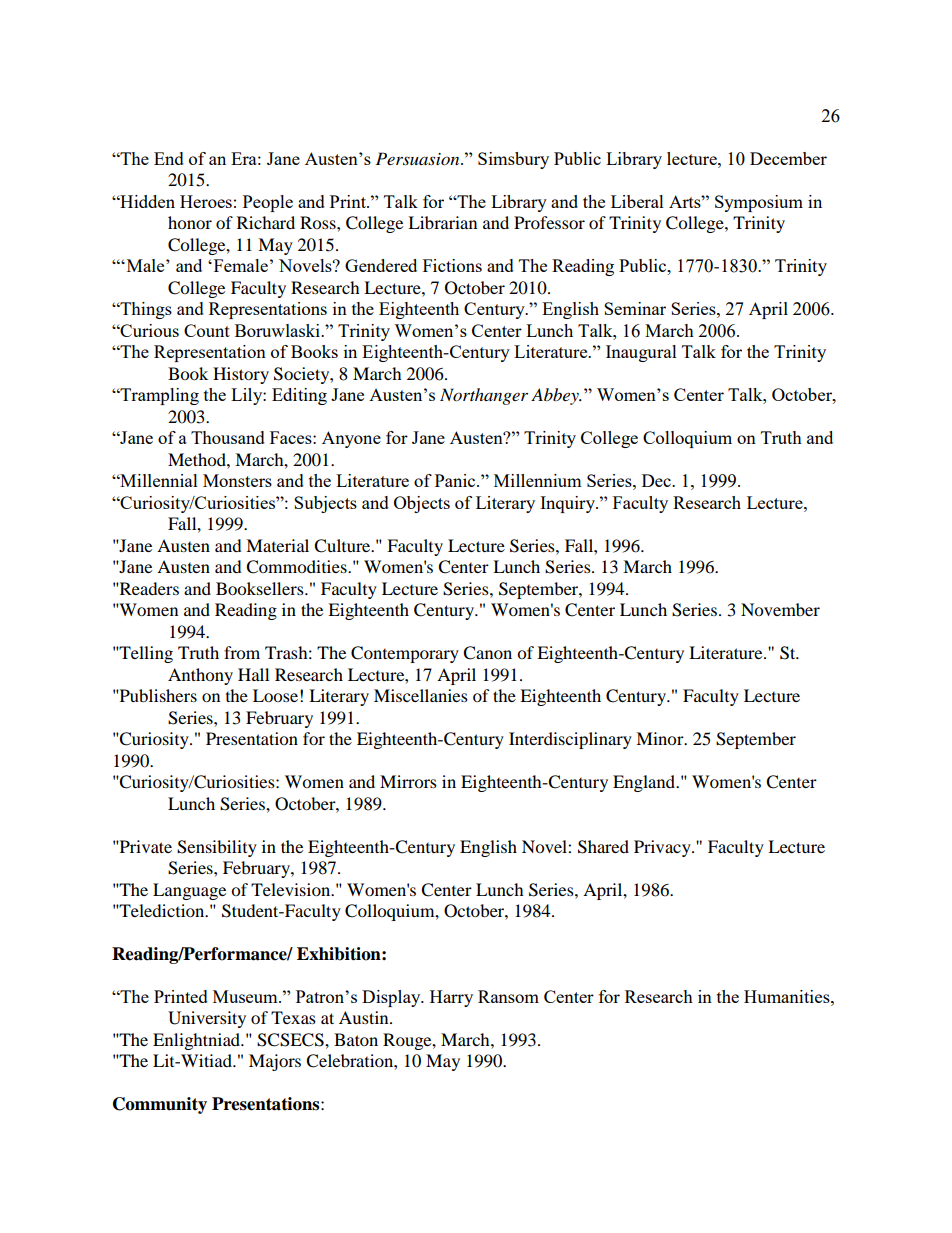 This screenshot has width=952, height=1233. What do you see at coordinates (217, 848) in the screenshot?
I see `Sensibility` at bounding box center [217, 848].
